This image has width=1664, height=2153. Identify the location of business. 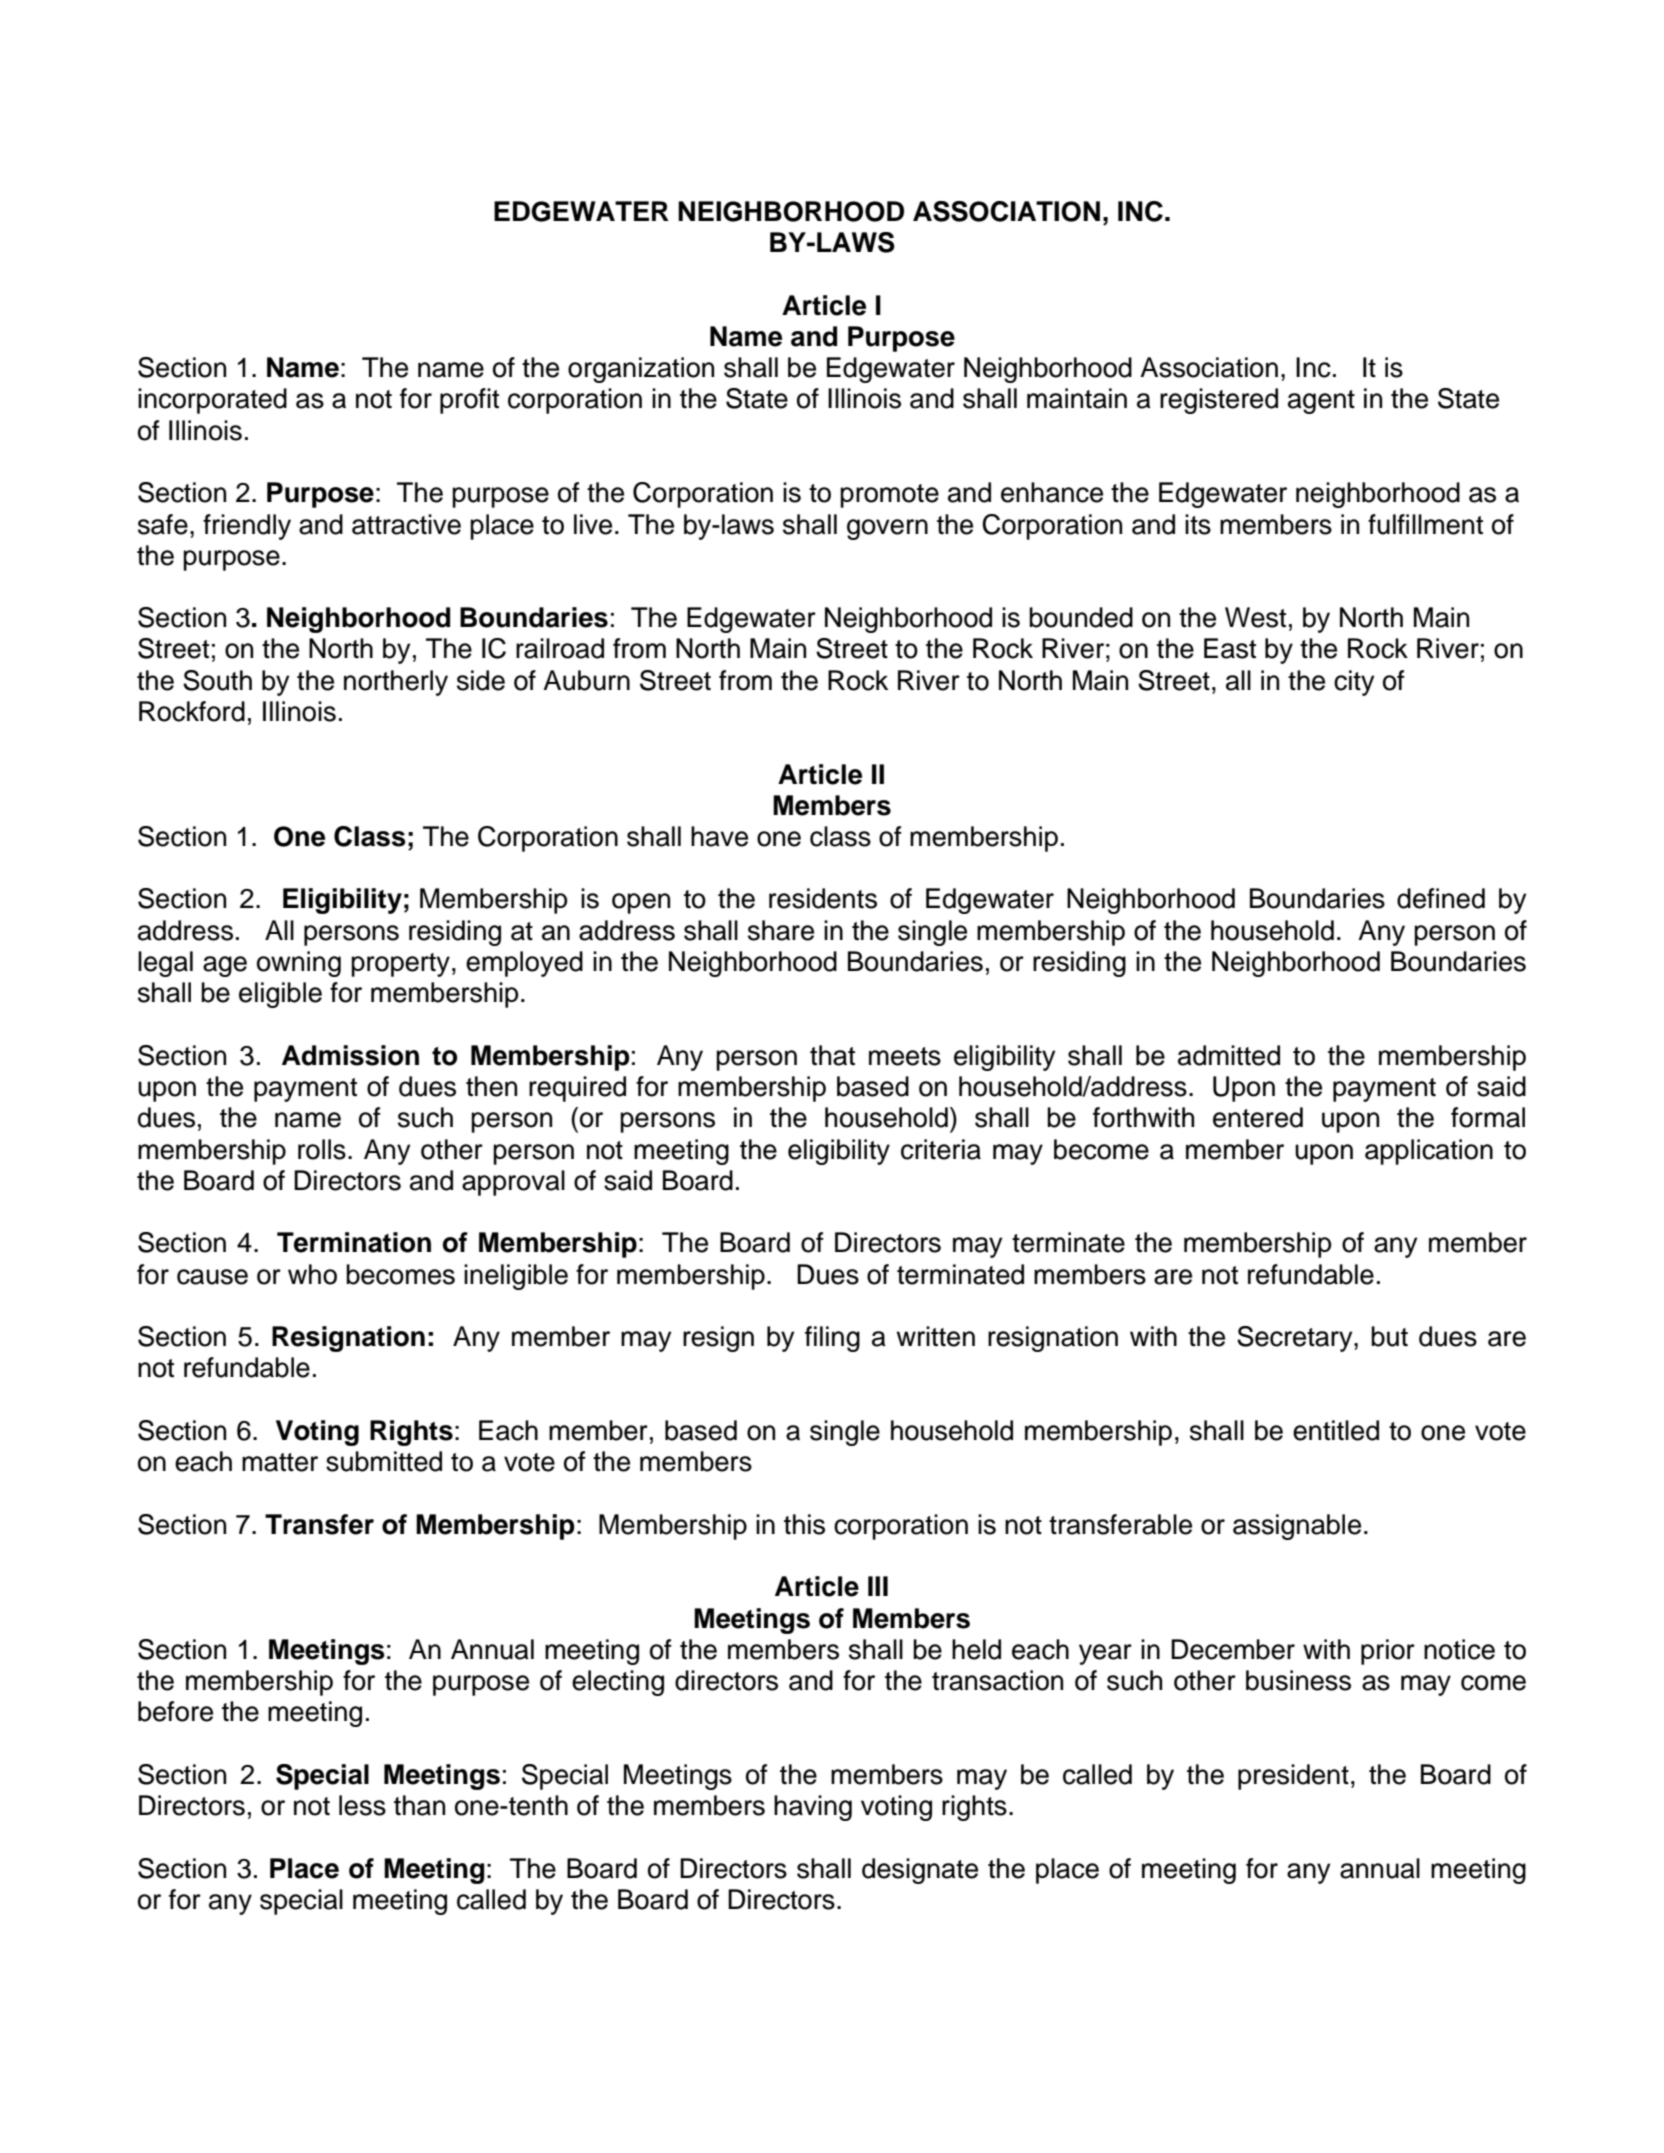
(1298, 1680).
